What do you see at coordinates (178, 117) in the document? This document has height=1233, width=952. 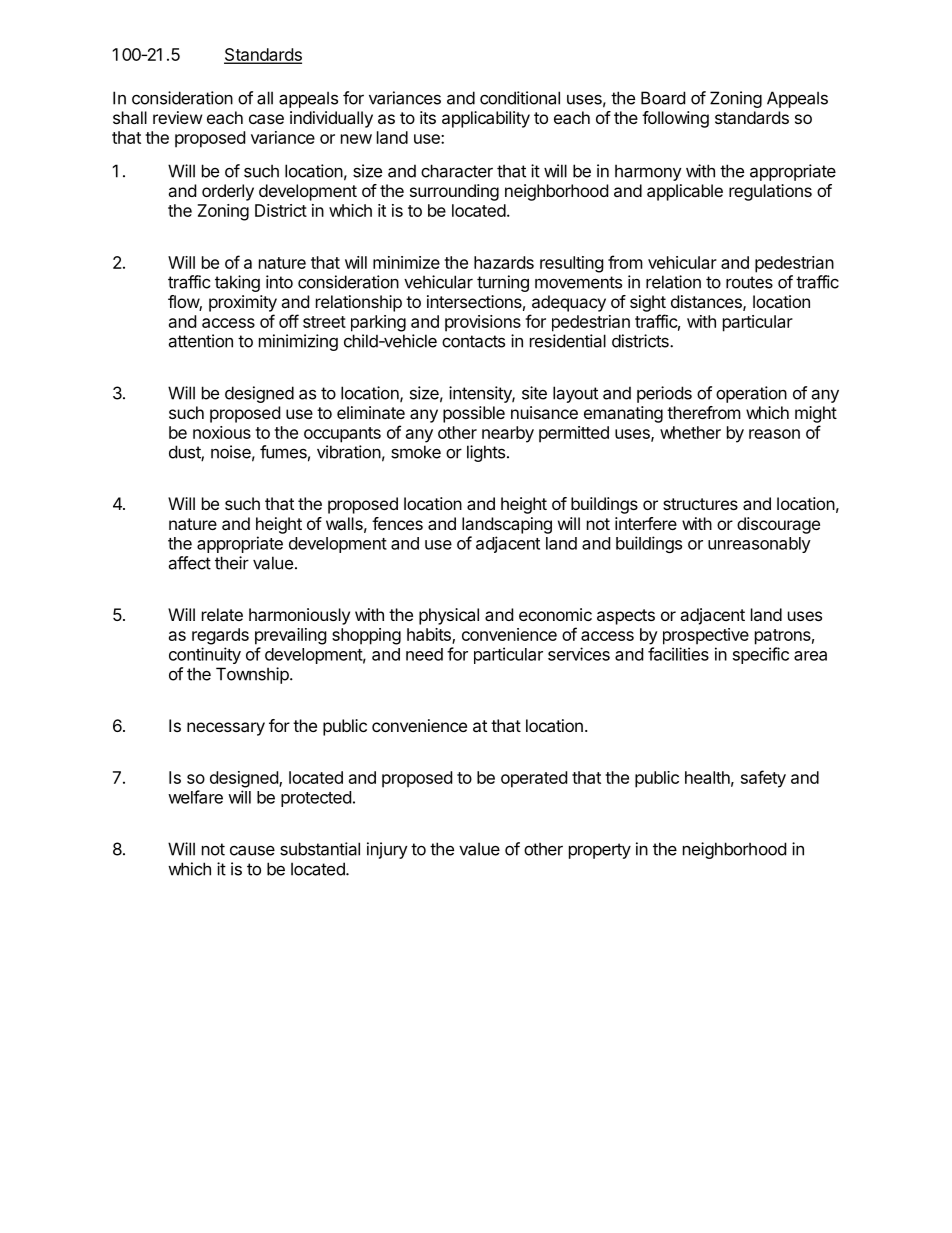 I see `review` at bounding box center [178, 117].
